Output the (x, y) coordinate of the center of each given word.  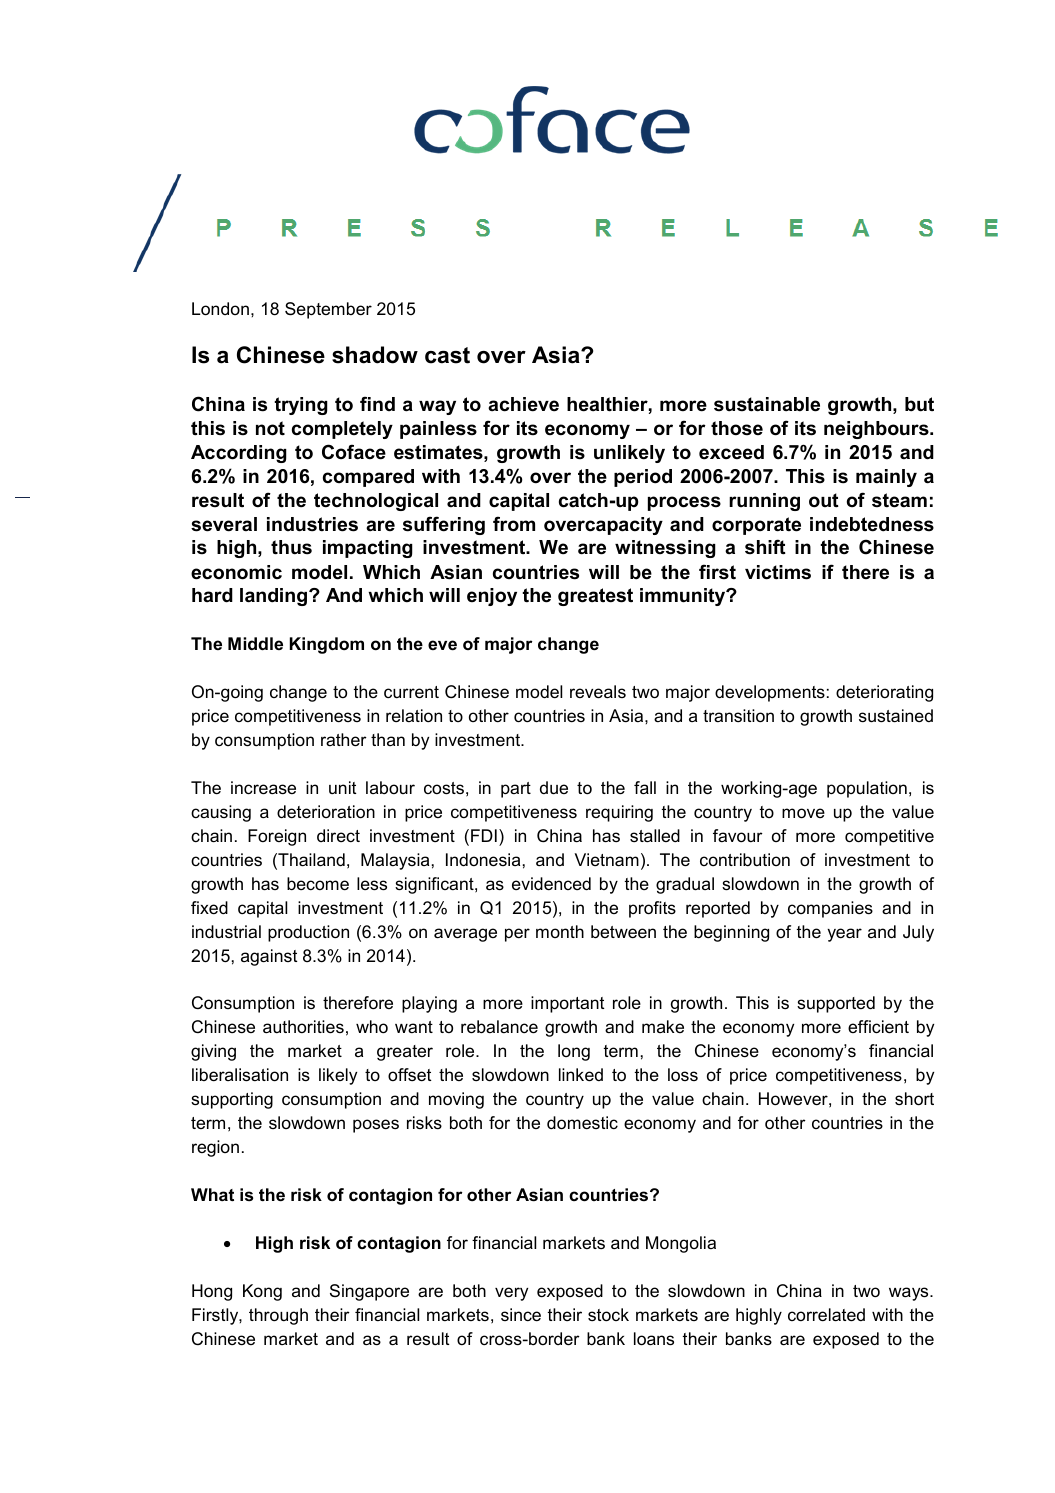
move (803, 813)
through (278, 1316)
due (554, 788)
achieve (523, 404)
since (521, 1315)
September (328, 310)
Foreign (277, 837)
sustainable (767, 404)
